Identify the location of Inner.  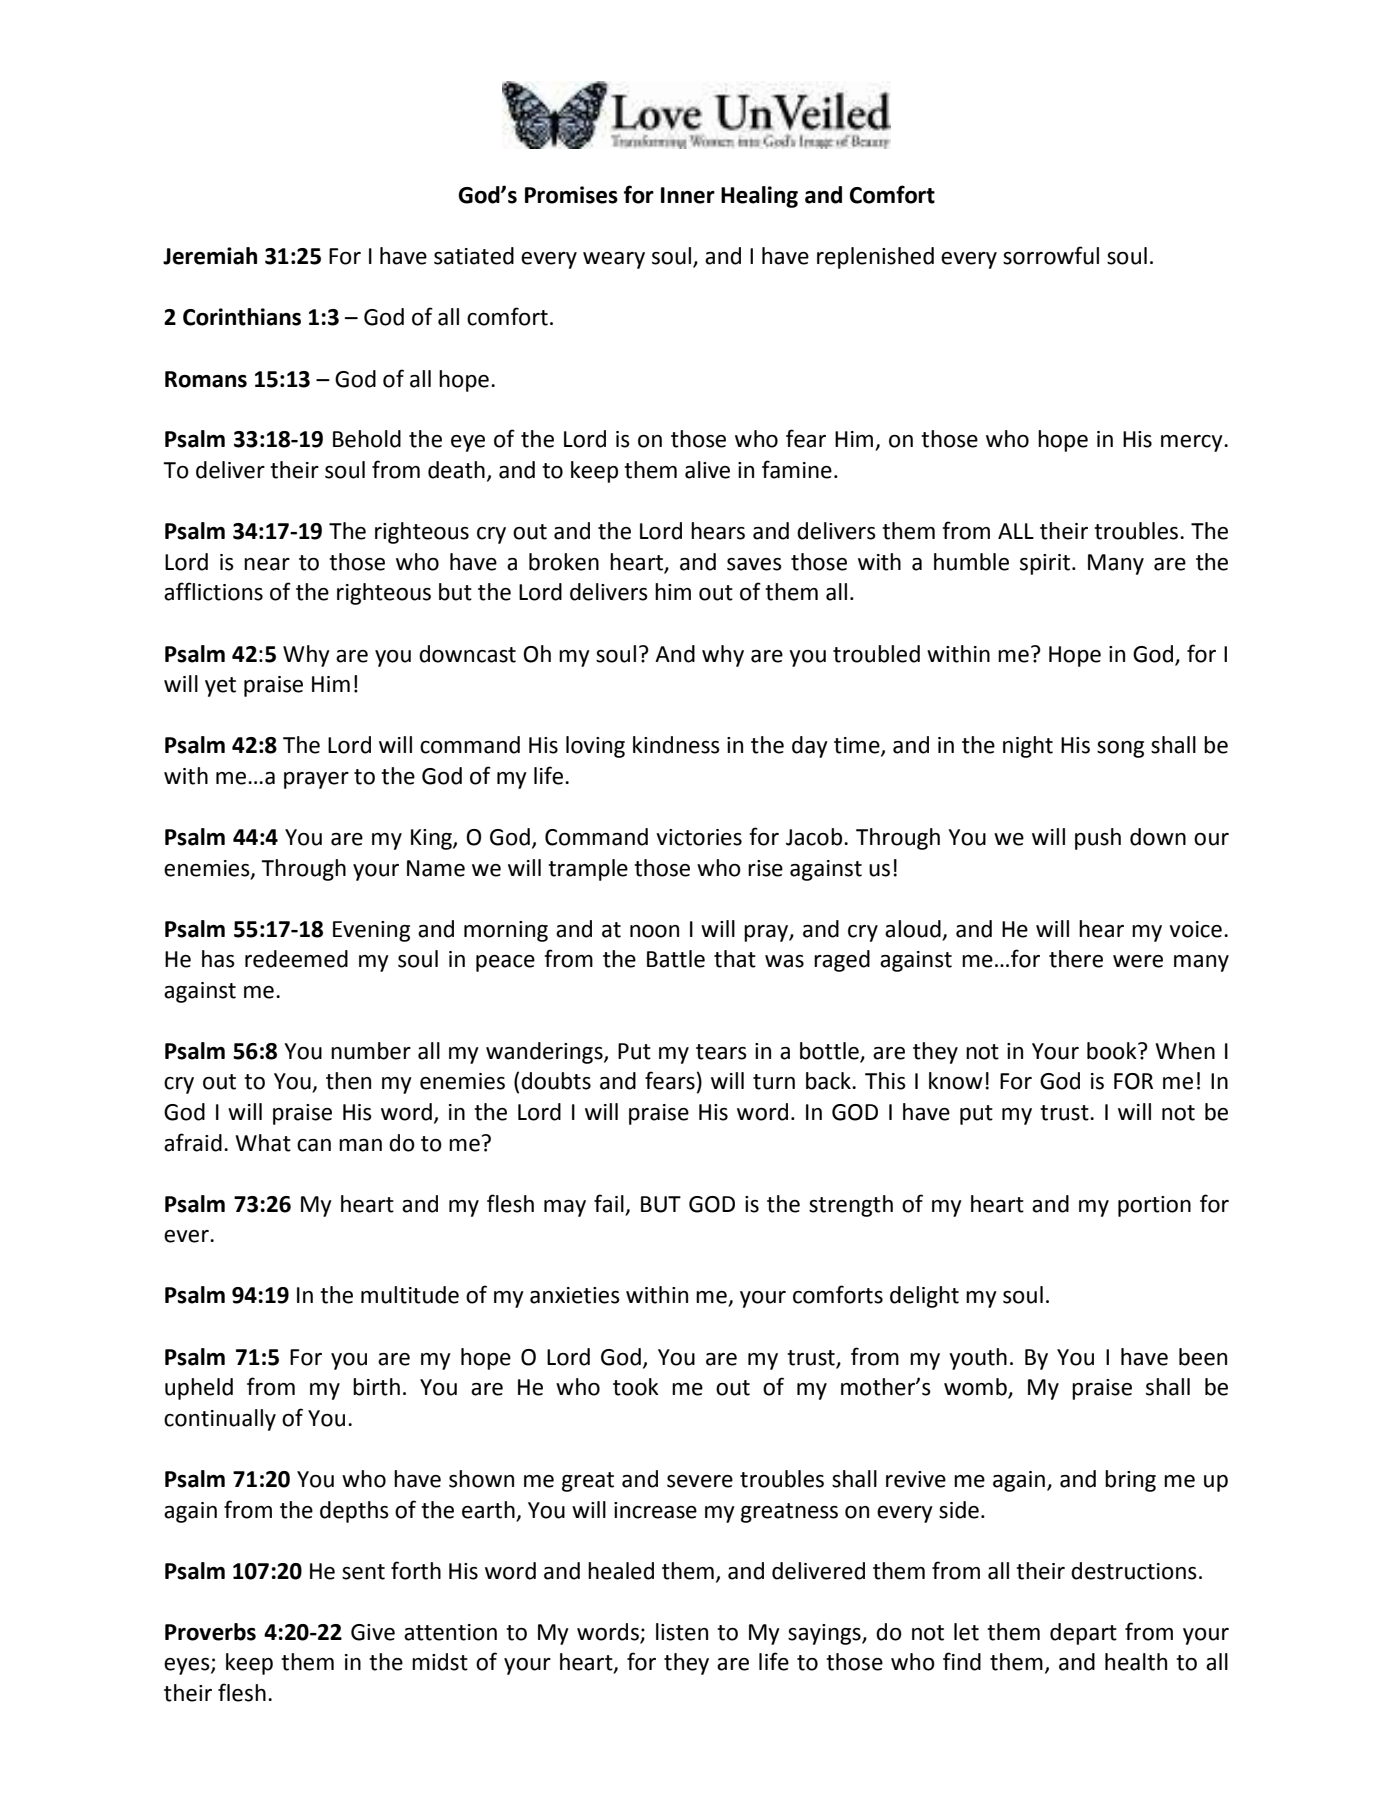
(688, 195).
